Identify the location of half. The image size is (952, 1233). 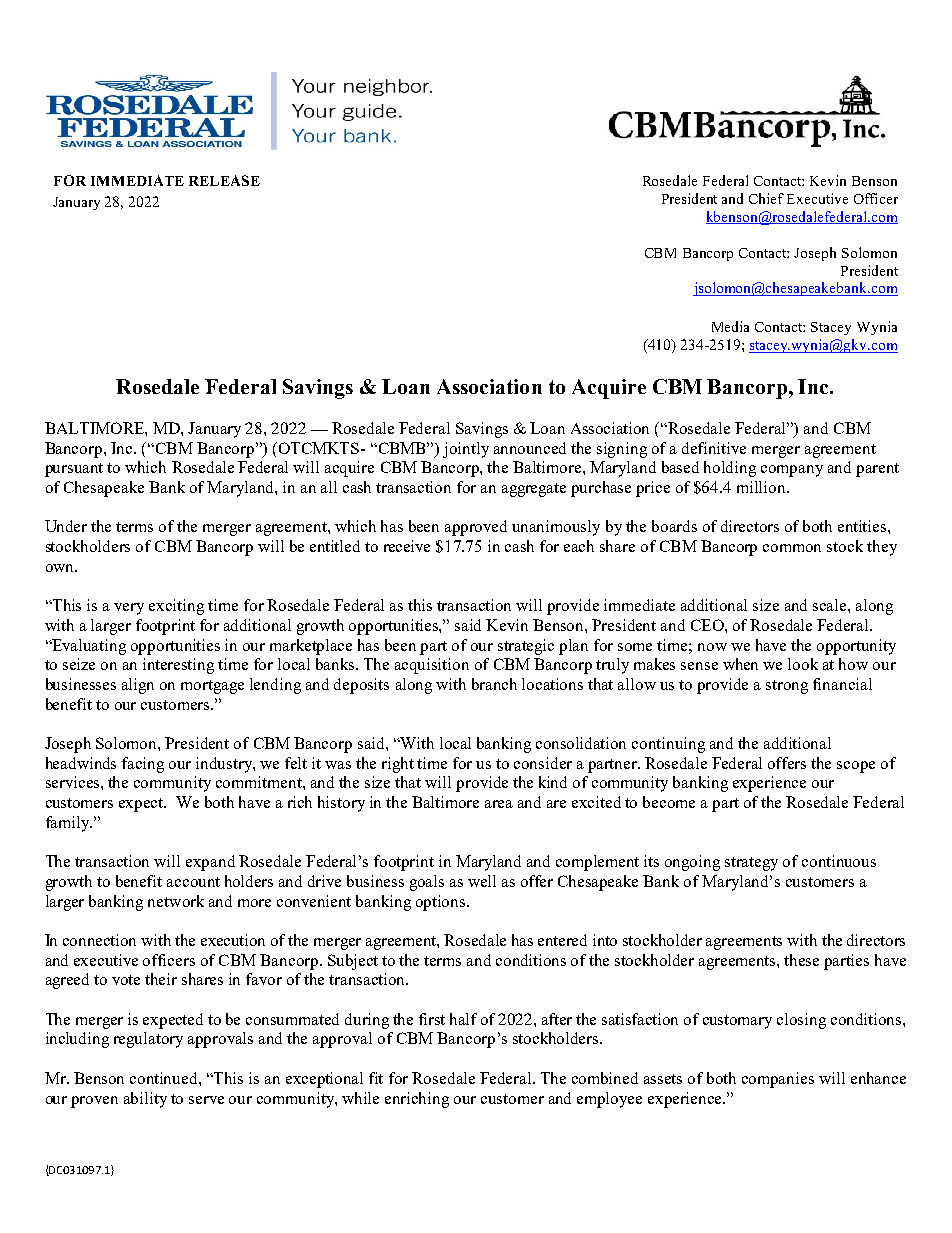
(463, 1019).
